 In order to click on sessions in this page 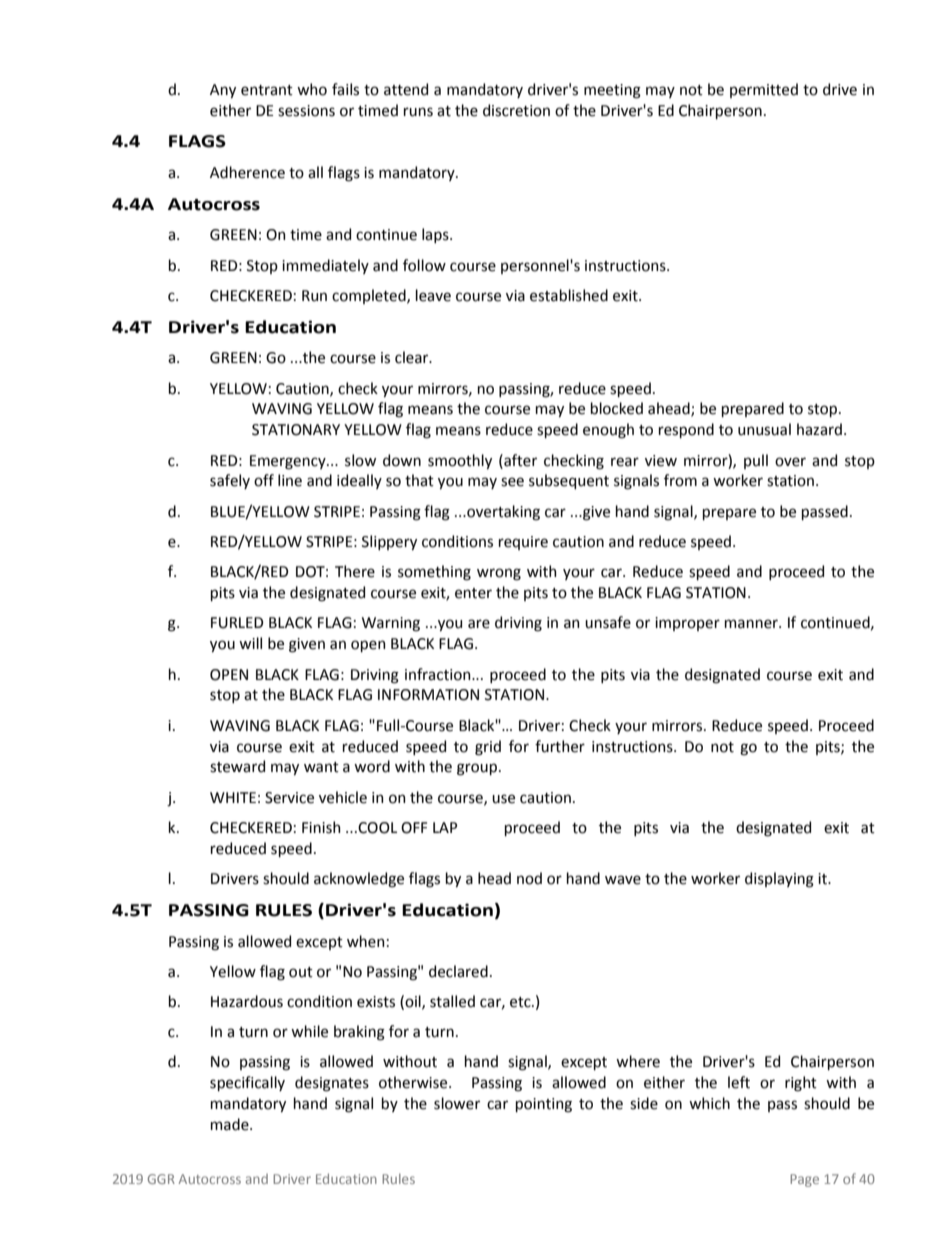, I will do `click(306, 111)`.
